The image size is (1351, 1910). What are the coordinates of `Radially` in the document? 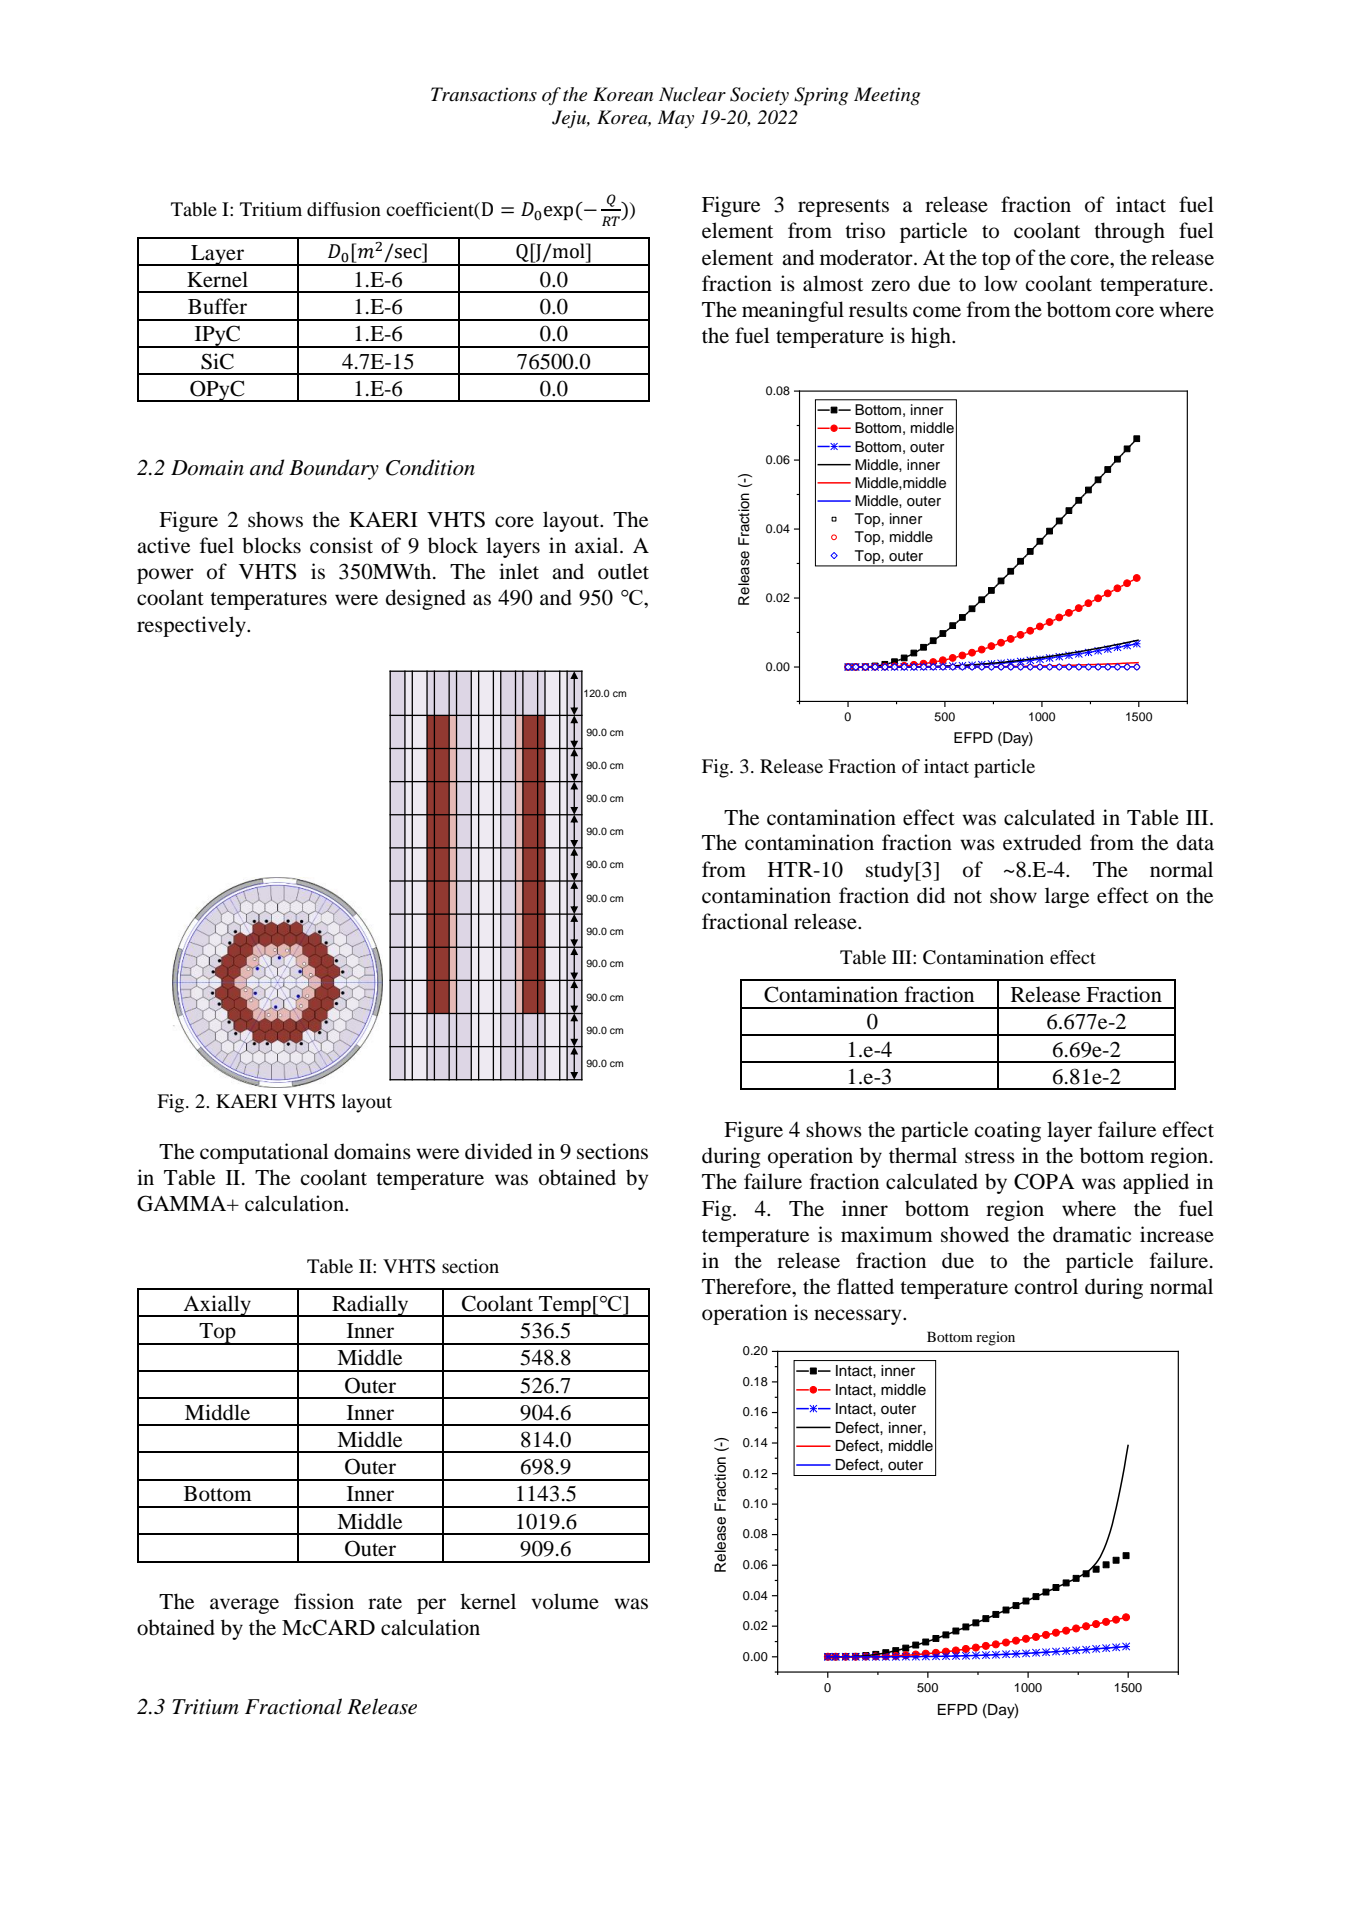 It's located at (370, 1306).
